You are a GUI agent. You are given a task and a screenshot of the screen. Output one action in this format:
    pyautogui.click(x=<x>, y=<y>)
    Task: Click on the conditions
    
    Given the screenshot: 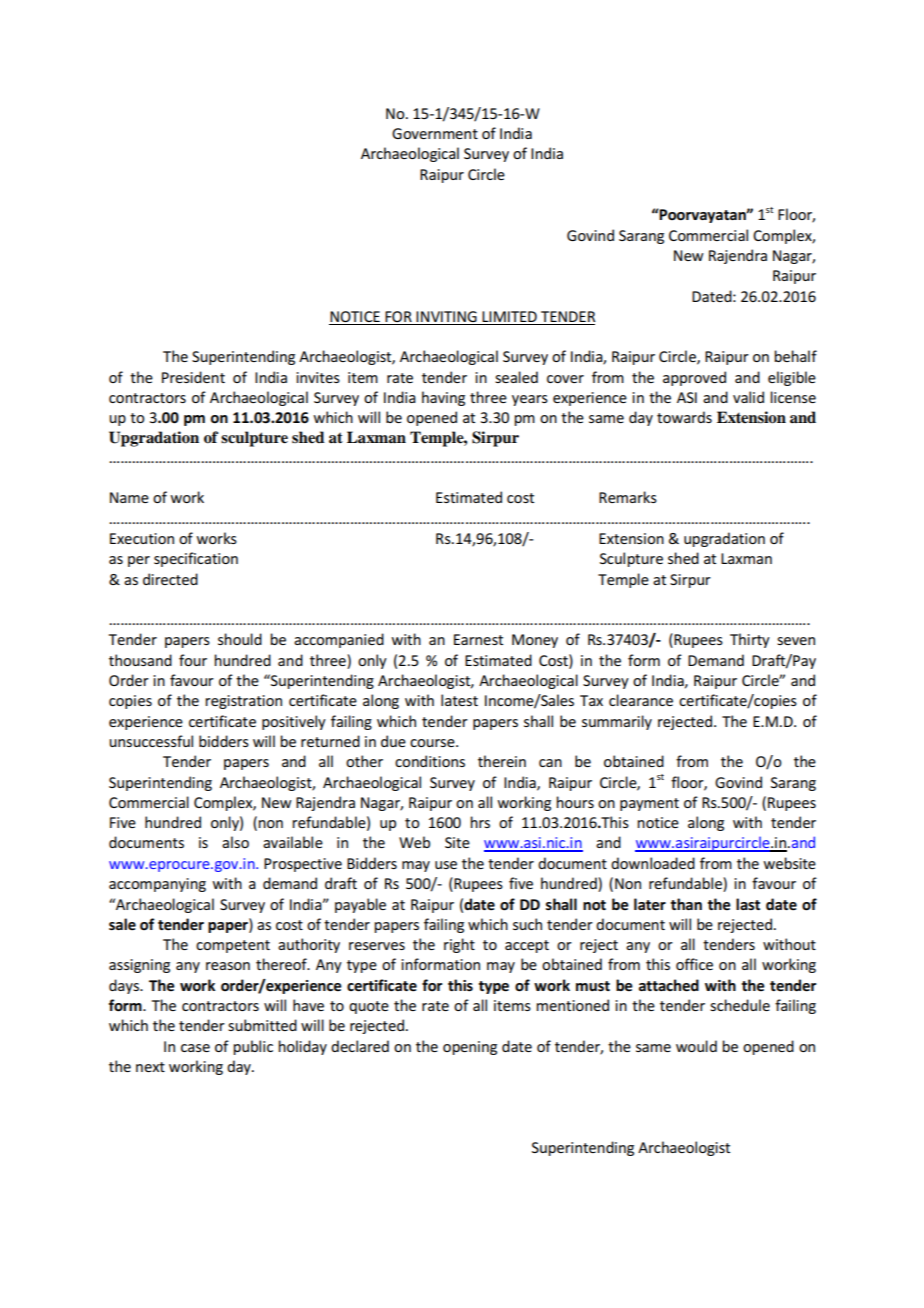 What is the action you would take?
    pyautogui.click(x=430, y=761)
